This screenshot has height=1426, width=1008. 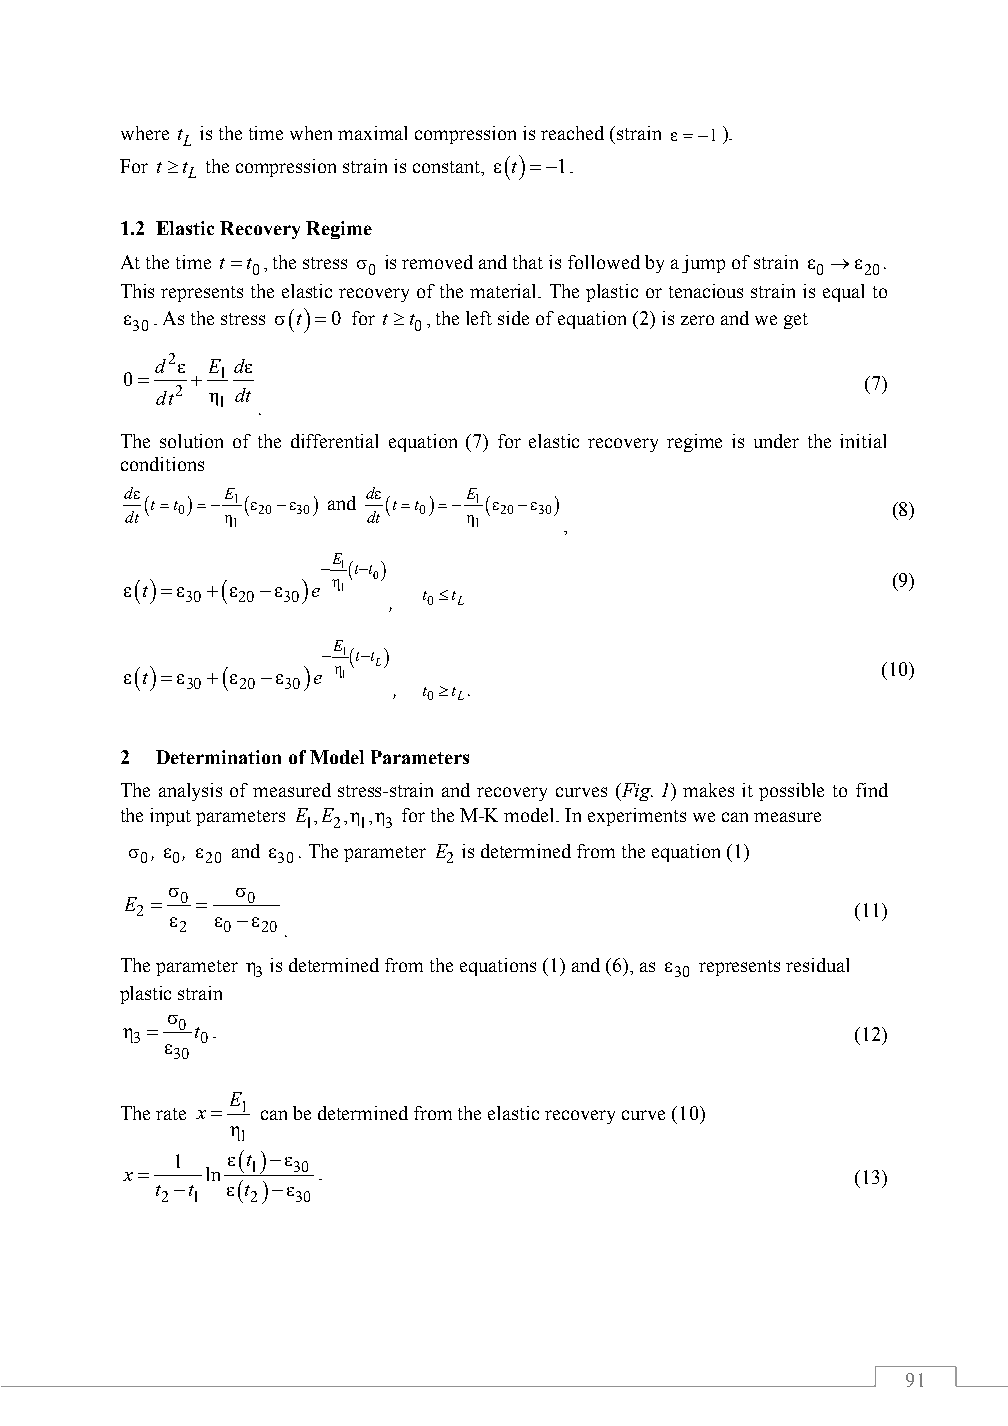 I want to click on residual, so click(x=817, y=965).
